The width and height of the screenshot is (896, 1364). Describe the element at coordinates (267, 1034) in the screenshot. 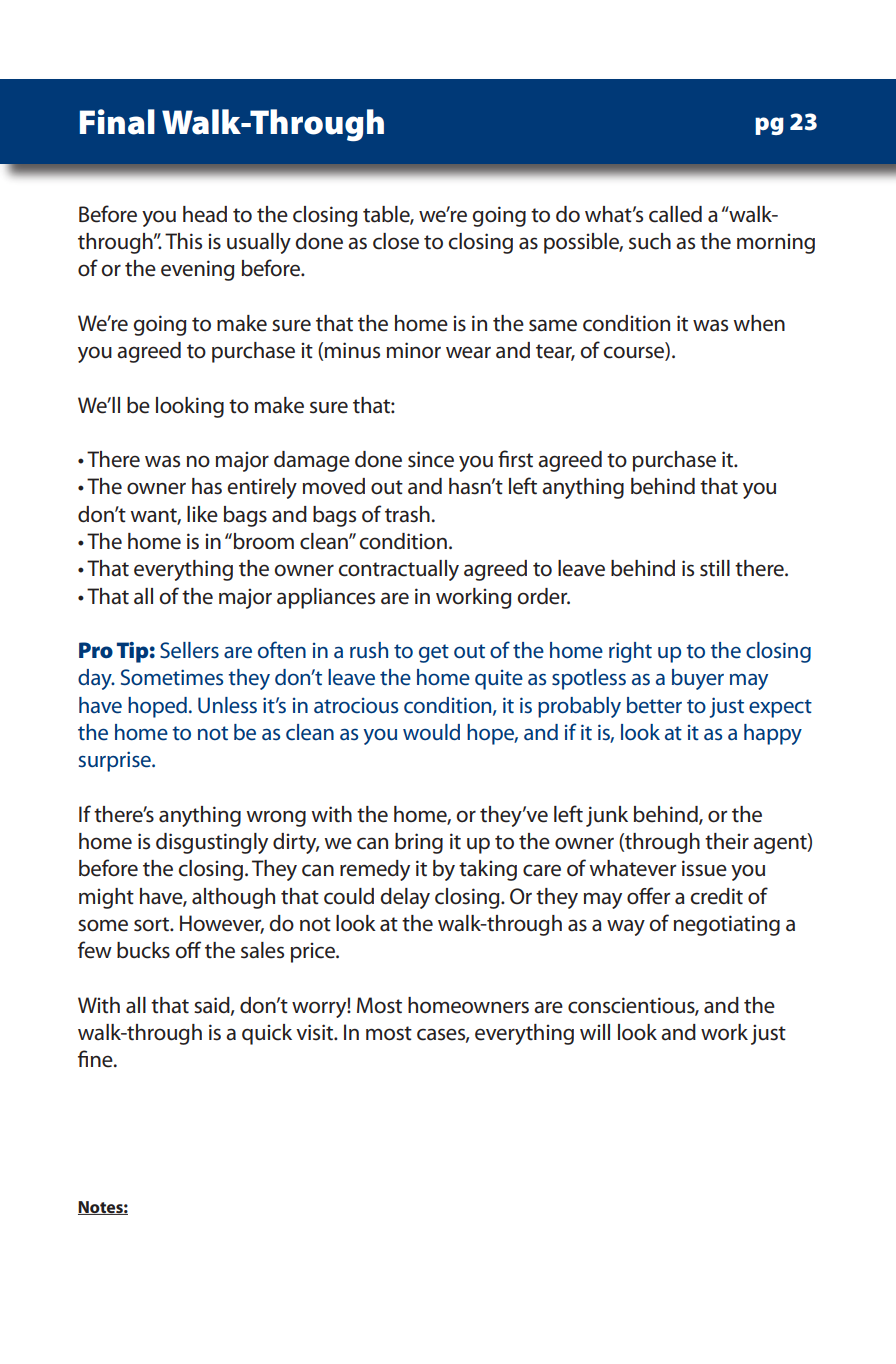

I see `quick` at that location.
